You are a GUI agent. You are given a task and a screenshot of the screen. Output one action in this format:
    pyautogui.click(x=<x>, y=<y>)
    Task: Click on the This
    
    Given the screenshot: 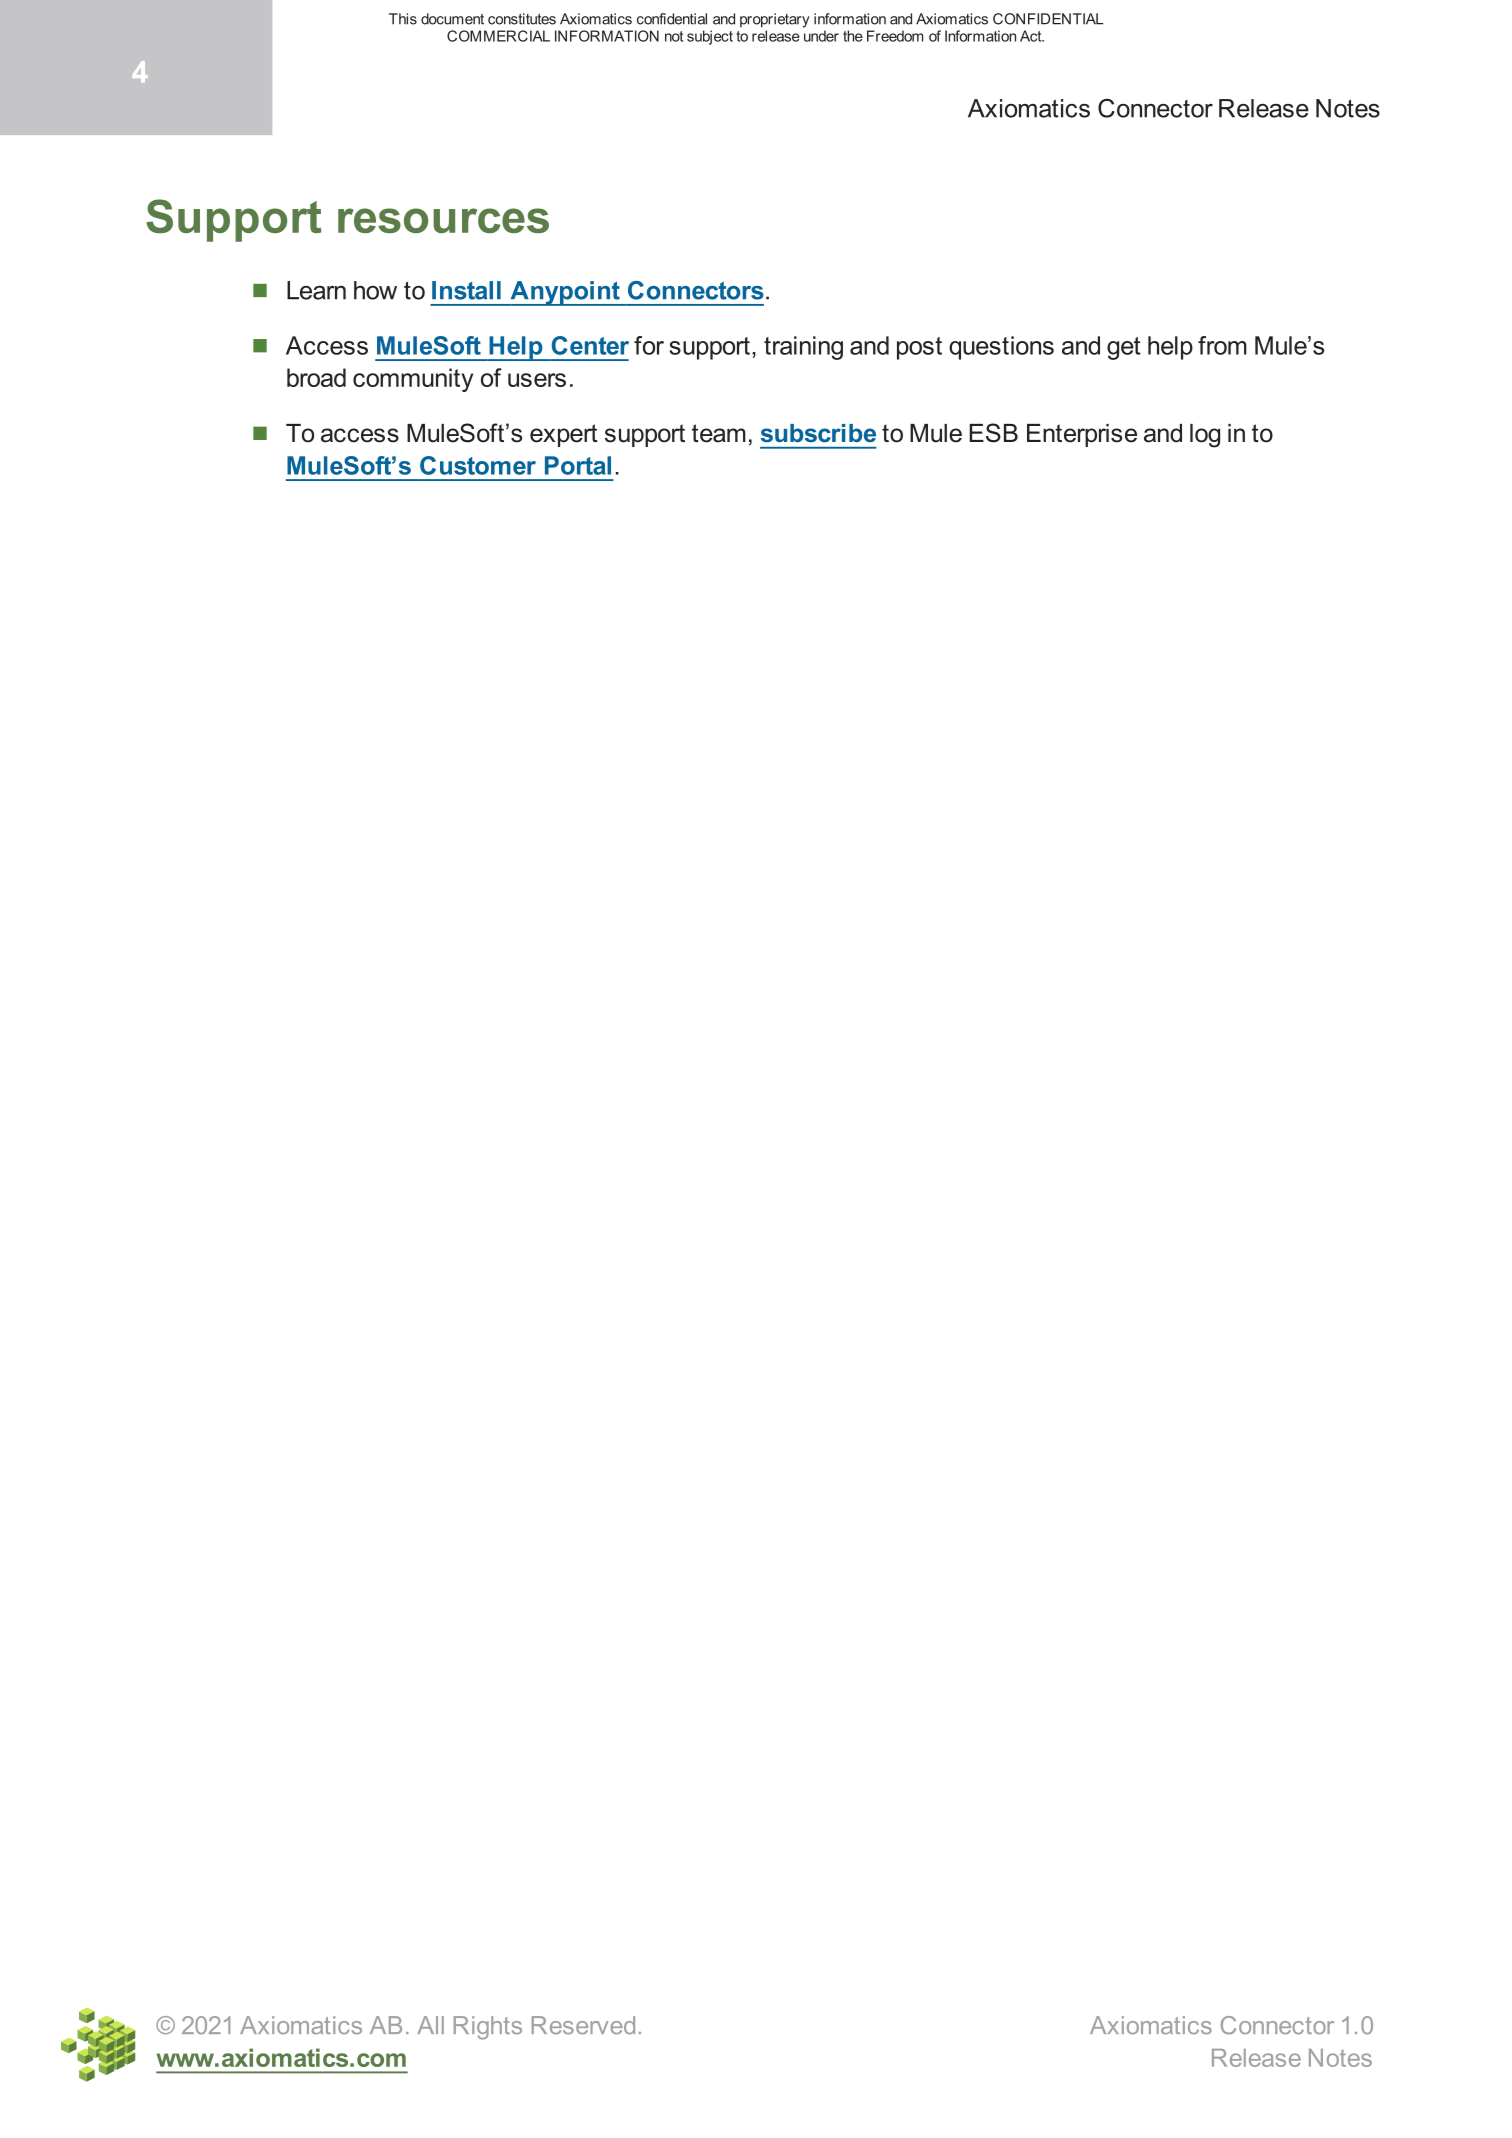 What is the action you would take?
    pyautogui.click(x=403, y=19)
